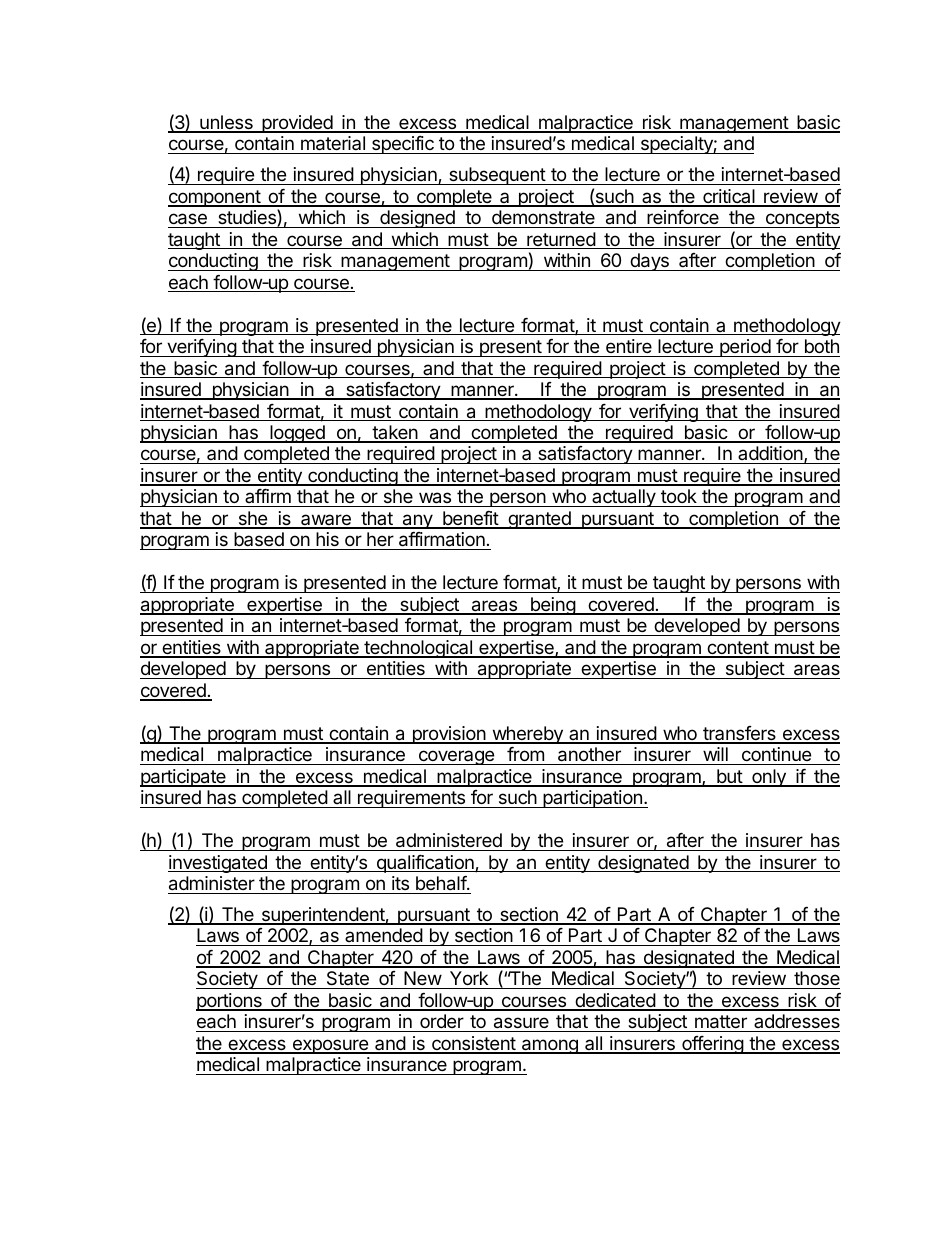 The image size is (952, 1233). What do you see at coordinates (230, 1002) in the document?
I see `portions` at bounding box center [230, 1002].
